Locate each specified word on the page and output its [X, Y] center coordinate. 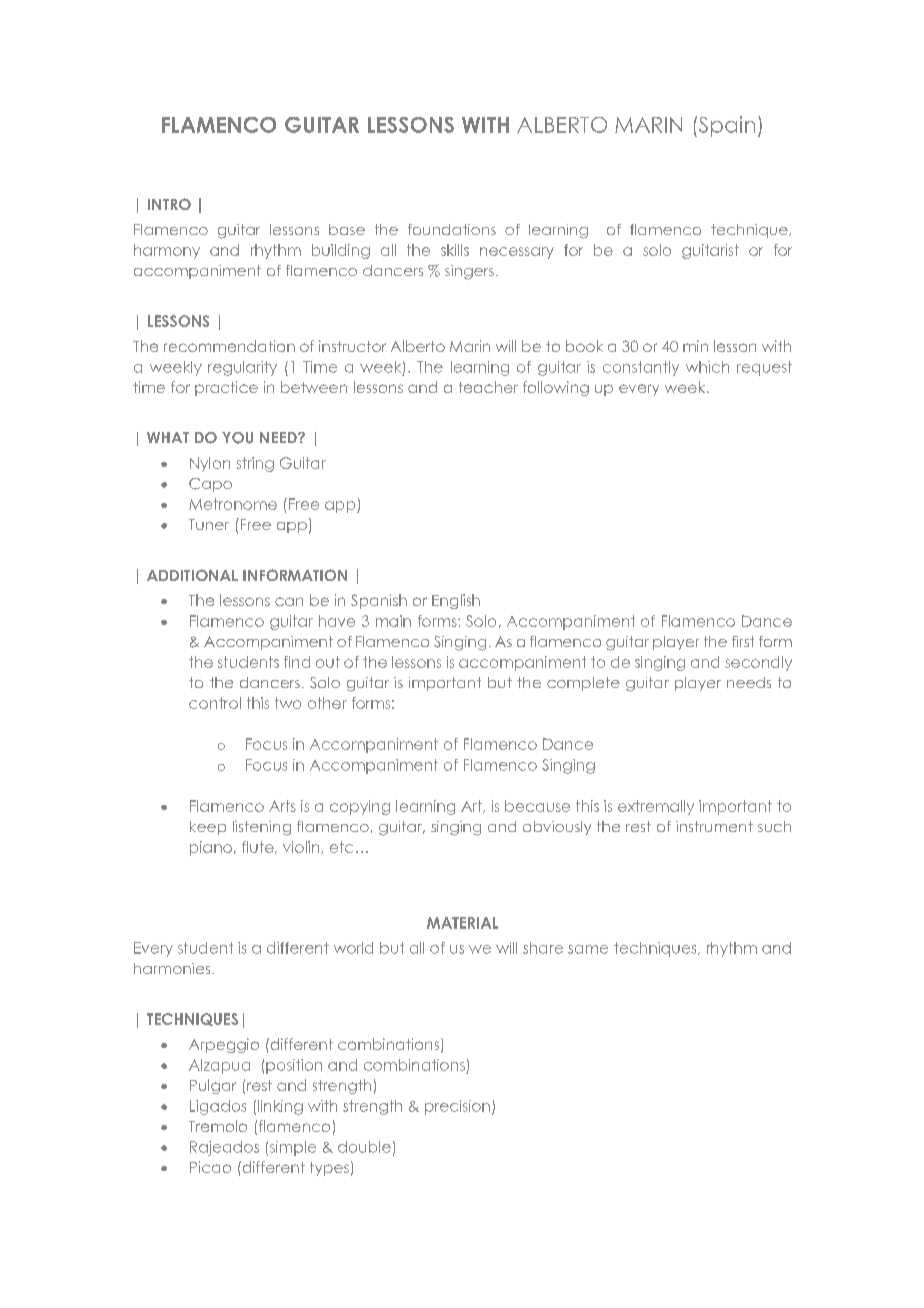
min [695, 346]
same [588, 949]
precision [457, 1107]
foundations [452, 229]
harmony [167, 251]
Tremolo [218, 1126]
